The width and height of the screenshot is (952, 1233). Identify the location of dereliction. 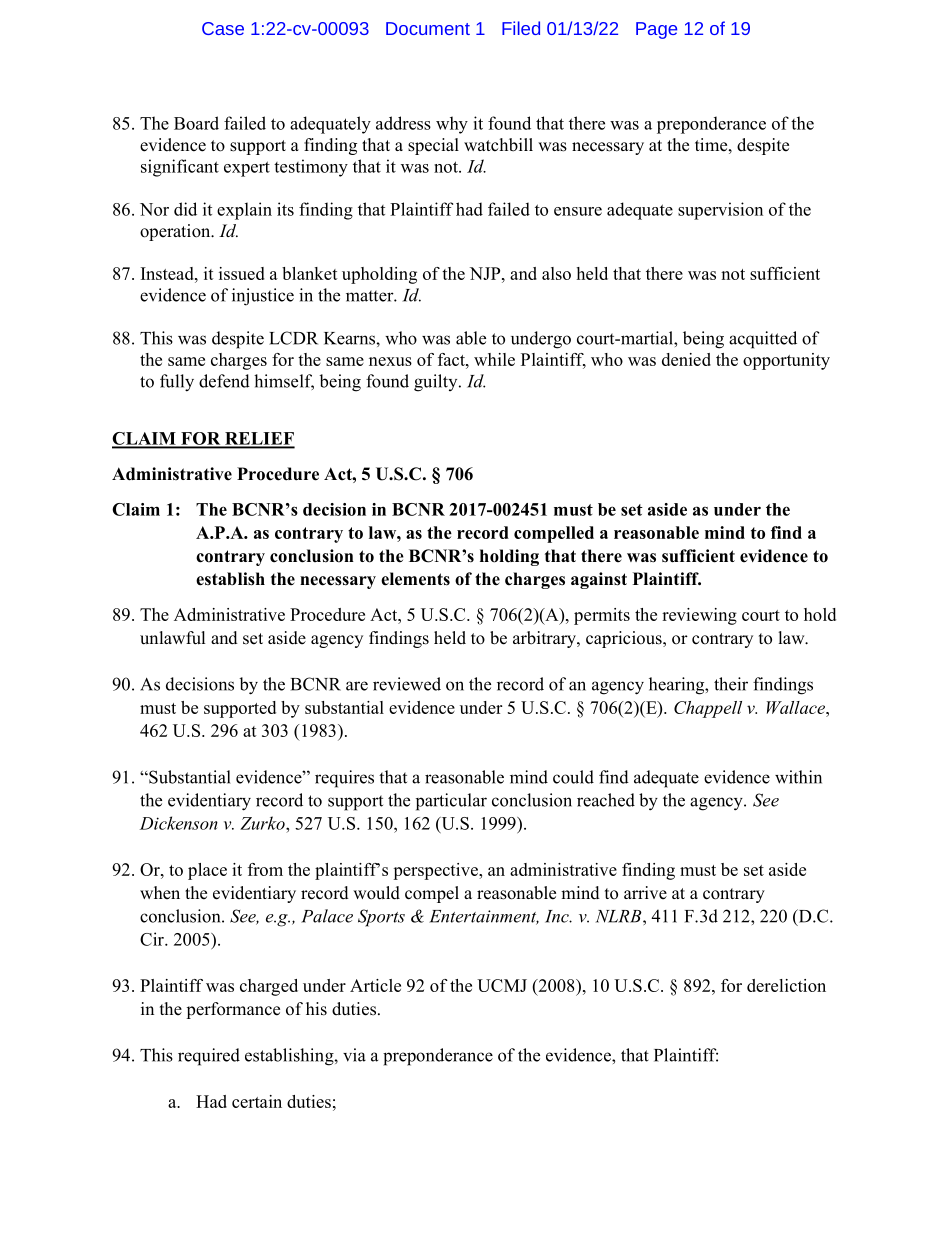
(786, 985).
